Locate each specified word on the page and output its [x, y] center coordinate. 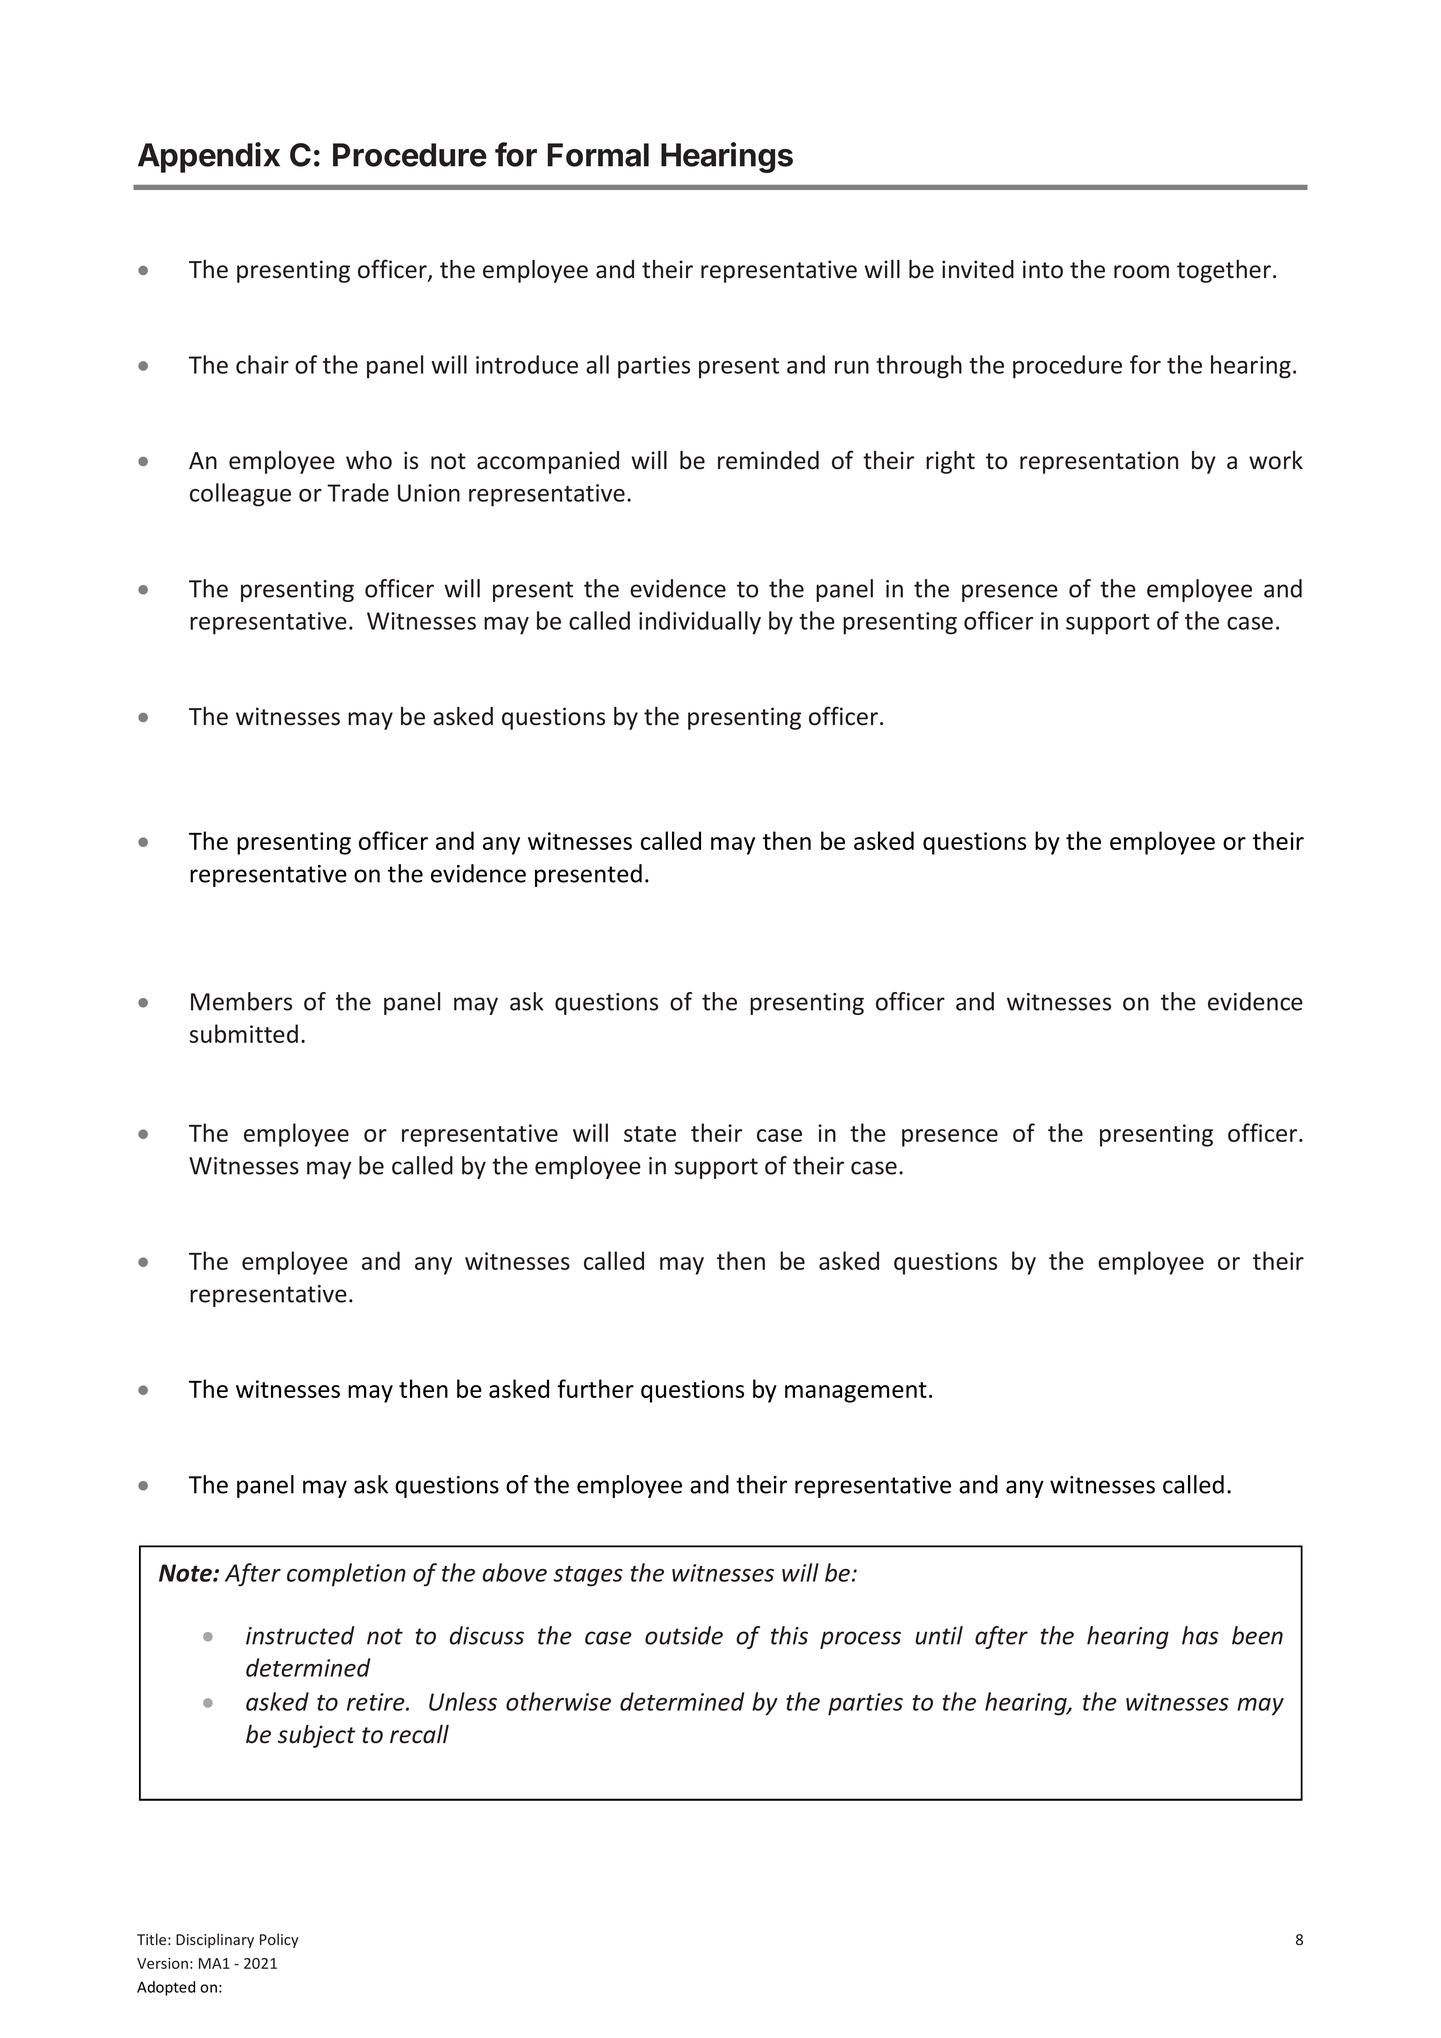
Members [241, 1001]
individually [700, 623]
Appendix [209, 157]
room [1141, 272]
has [1200, 1635]
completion [346, 1575]
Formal [598, 155]
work [1276, 460]
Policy [279, 1940]
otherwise [558, 1701]
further [595, 1388]
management [856, 1392]
